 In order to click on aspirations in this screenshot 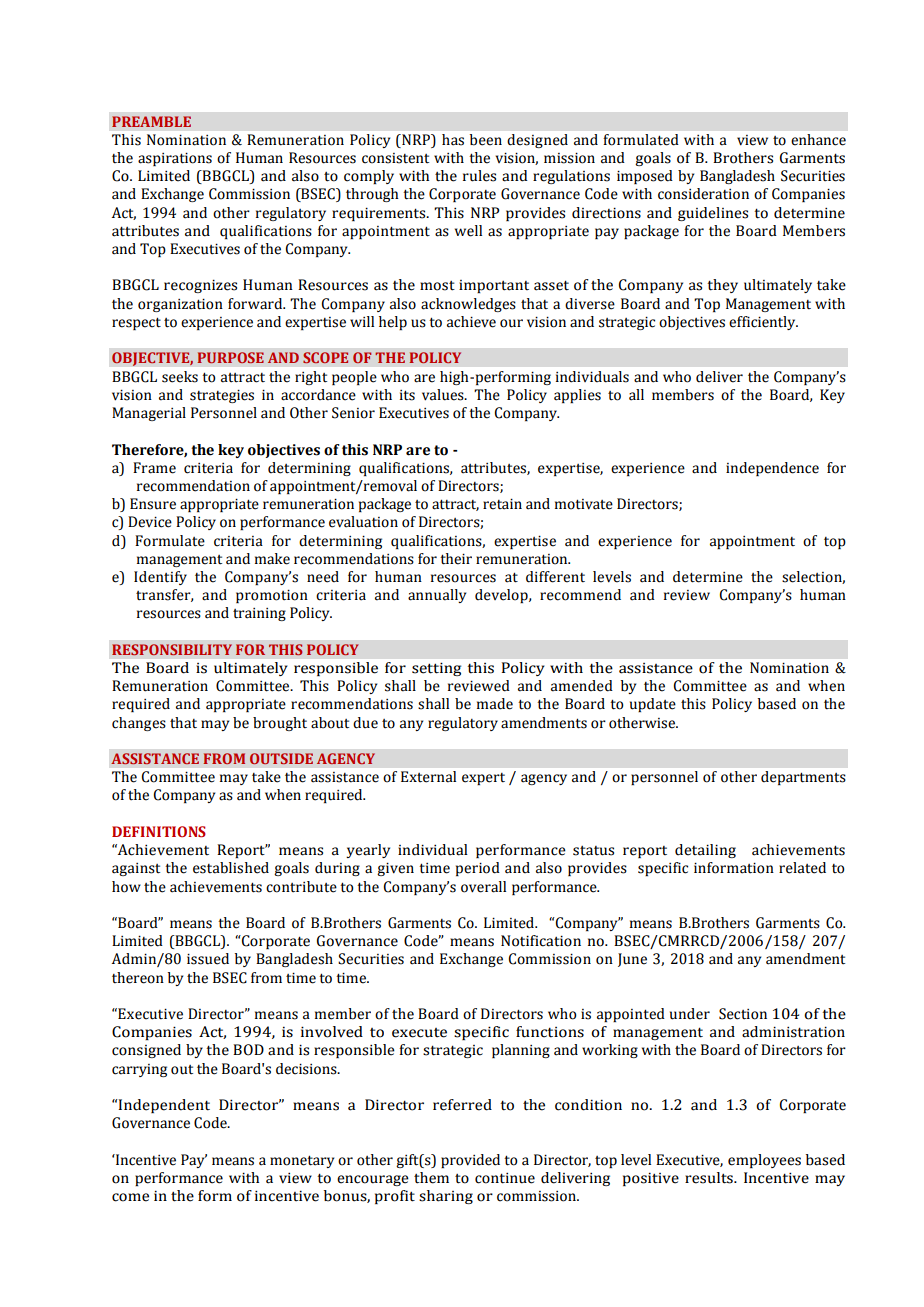, I will do `click(175, 159)`.
